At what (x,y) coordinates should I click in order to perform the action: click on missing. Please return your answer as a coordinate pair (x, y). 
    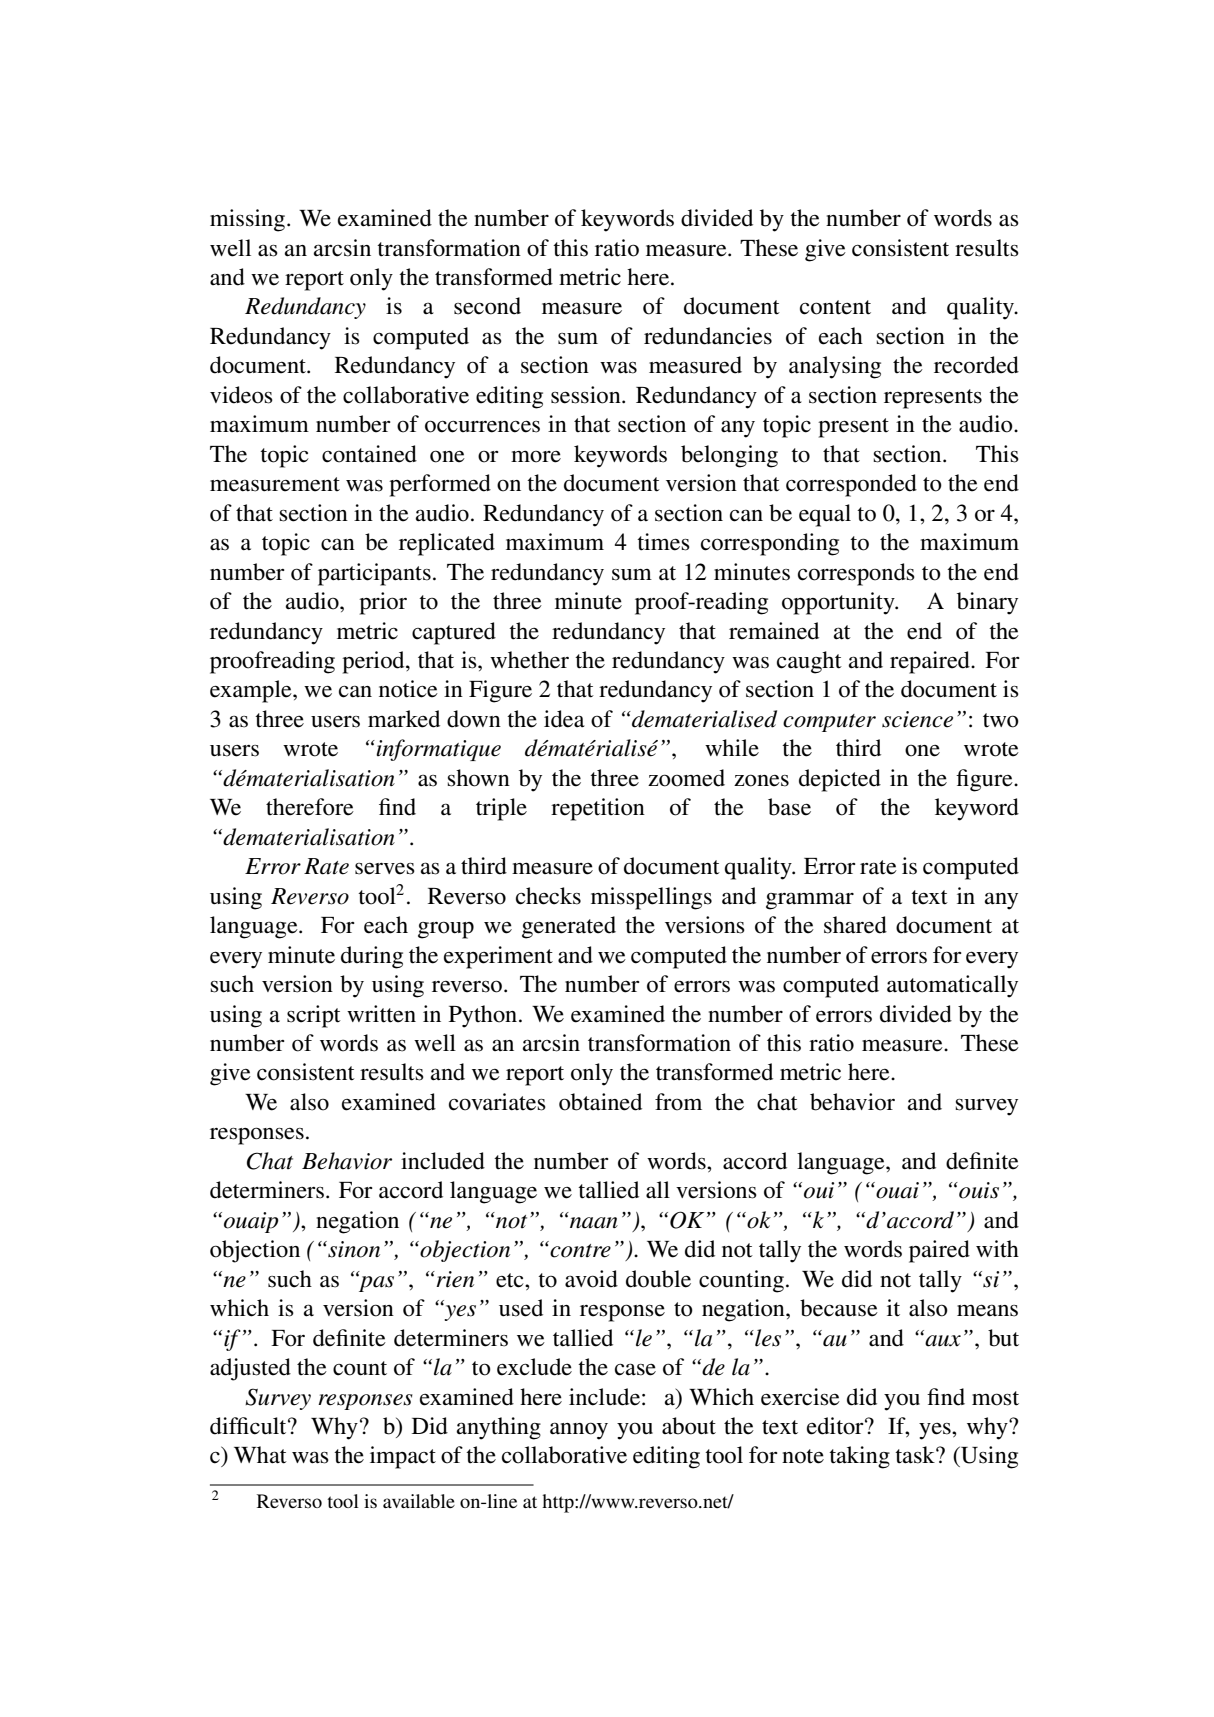
    Looking at the image, I should click on (247, 220).
